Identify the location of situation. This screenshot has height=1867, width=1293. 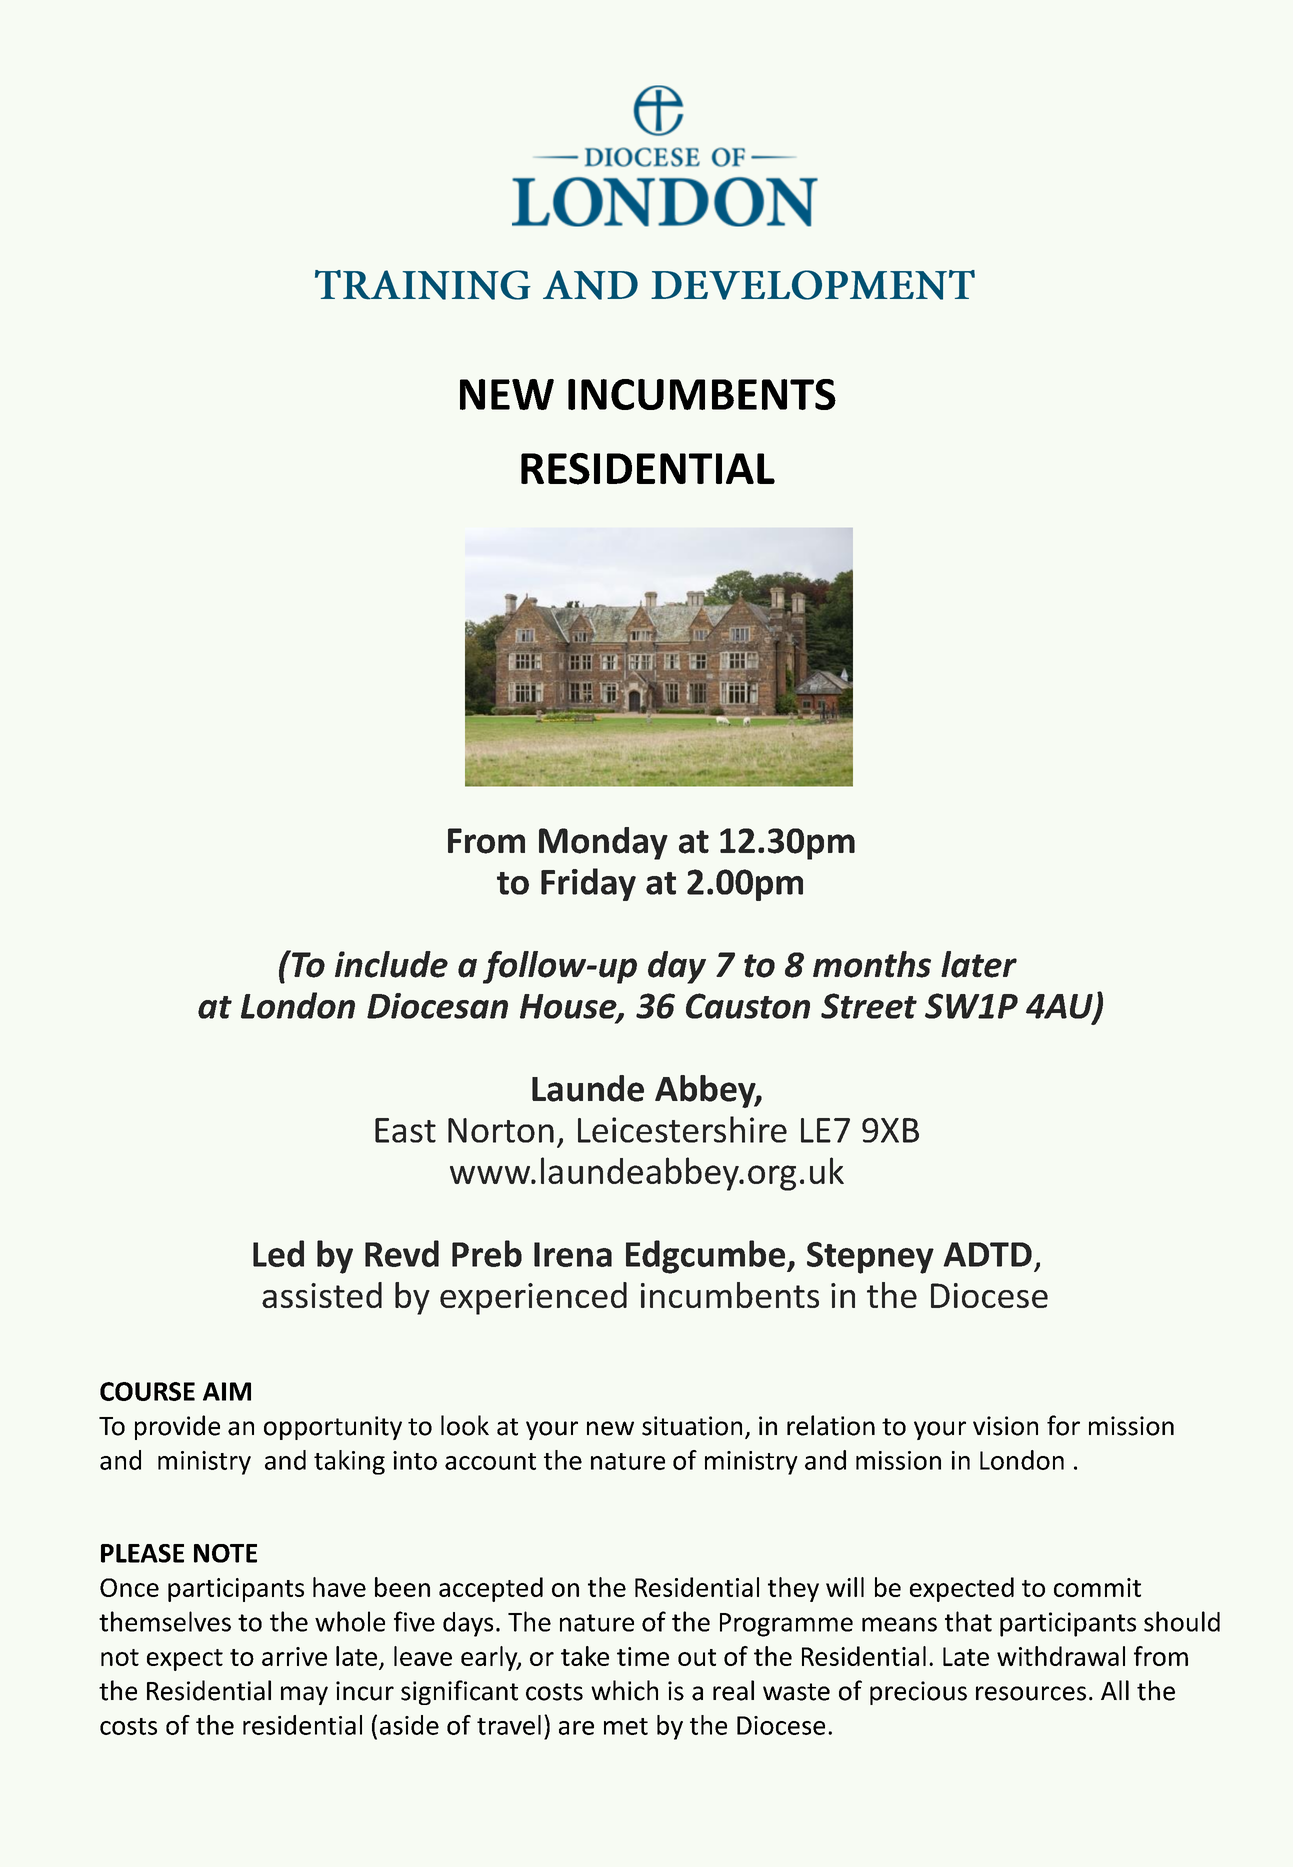
(692, 1426).
